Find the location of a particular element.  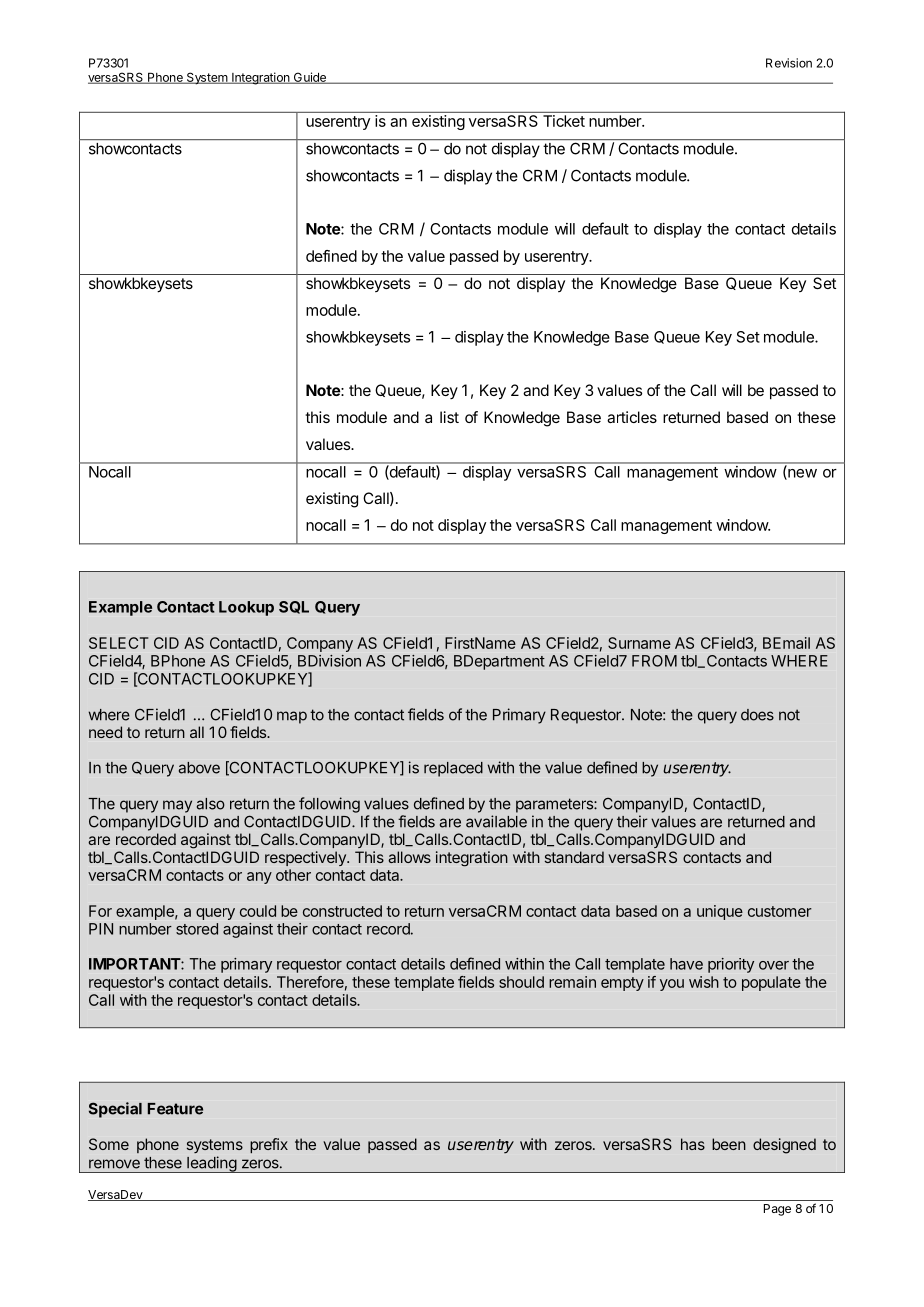

SELECT is located at coordinates (119, 643).
